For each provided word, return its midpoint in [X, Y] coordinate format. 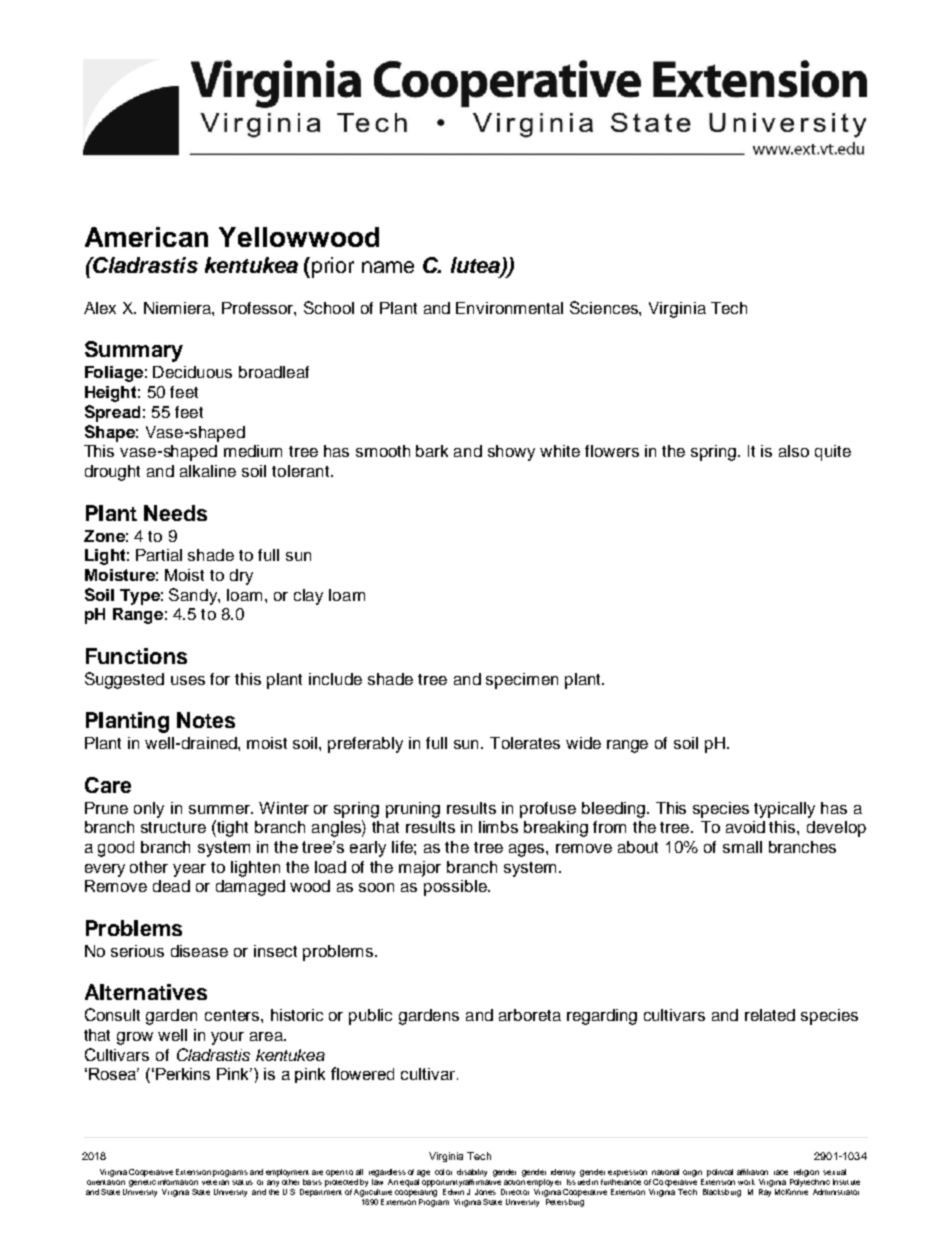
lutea [476, 266]
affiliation [752, 1172]
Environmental [509, 308]
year [189, 870]
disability [472, 1174]
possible [456, 888]
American [146, 237]
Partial [159, 555]
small [742, 847]
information [178, 1182]
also [794, 451]
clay [308, 597]
